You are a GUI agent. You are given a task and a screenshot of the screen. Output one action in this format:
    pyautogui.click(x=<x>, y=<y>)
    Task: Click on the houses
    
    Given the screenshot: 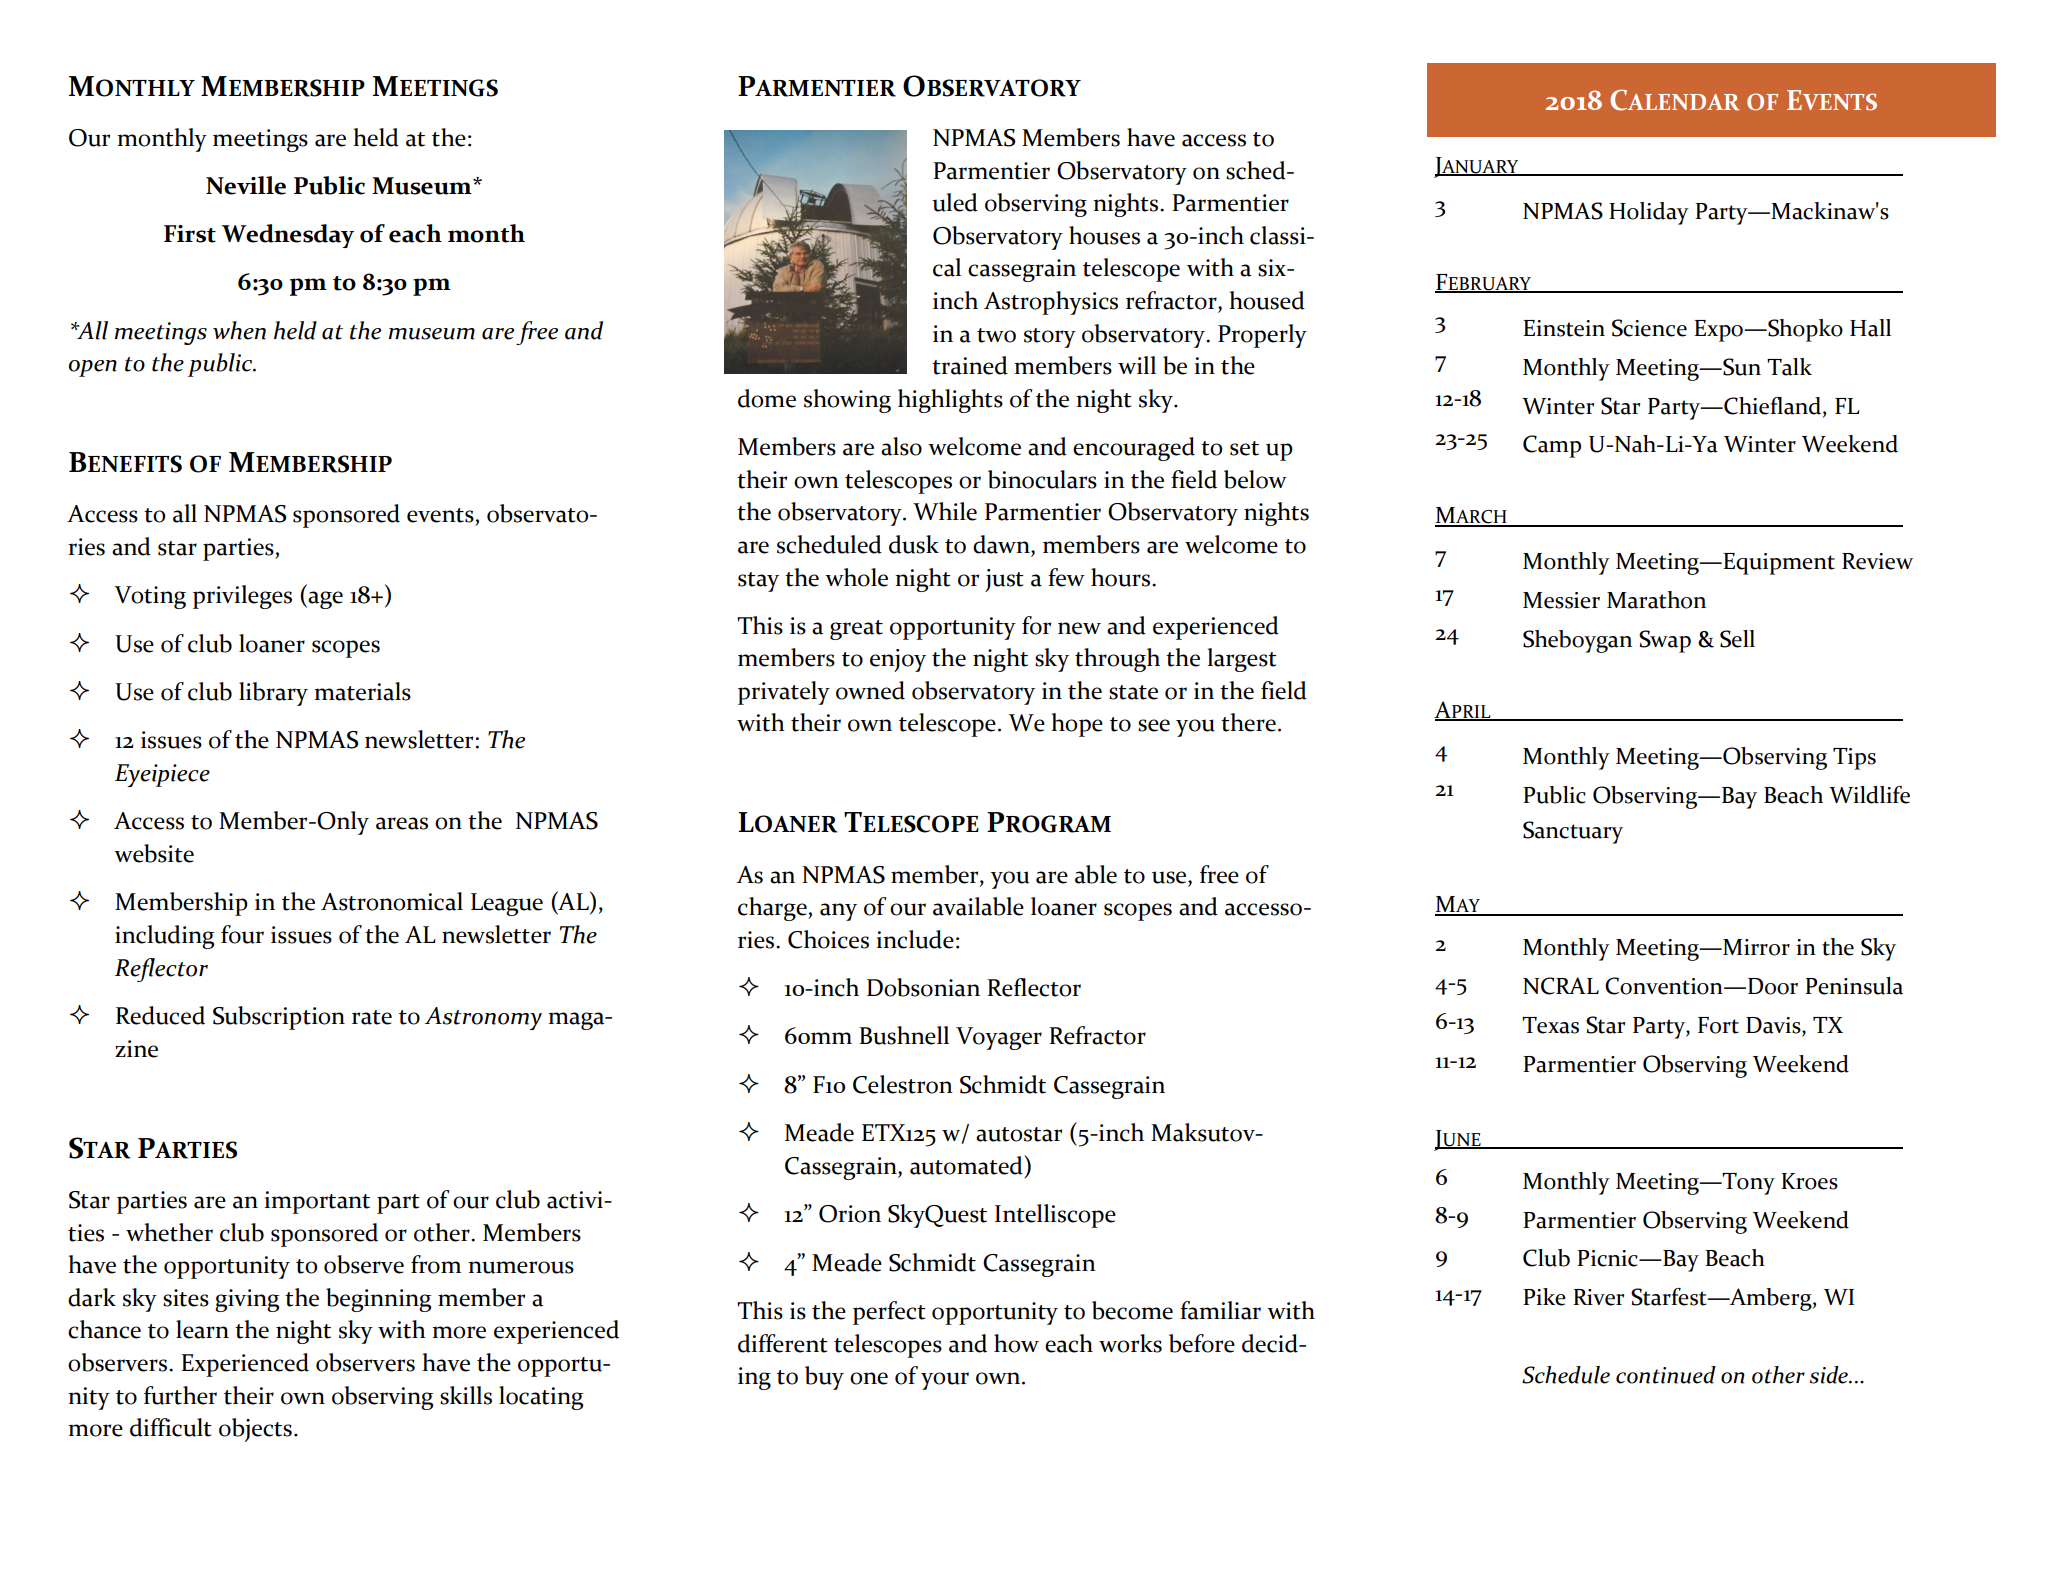 What is the action you would take?
    pyautogui.click(x=1104, y=235)
